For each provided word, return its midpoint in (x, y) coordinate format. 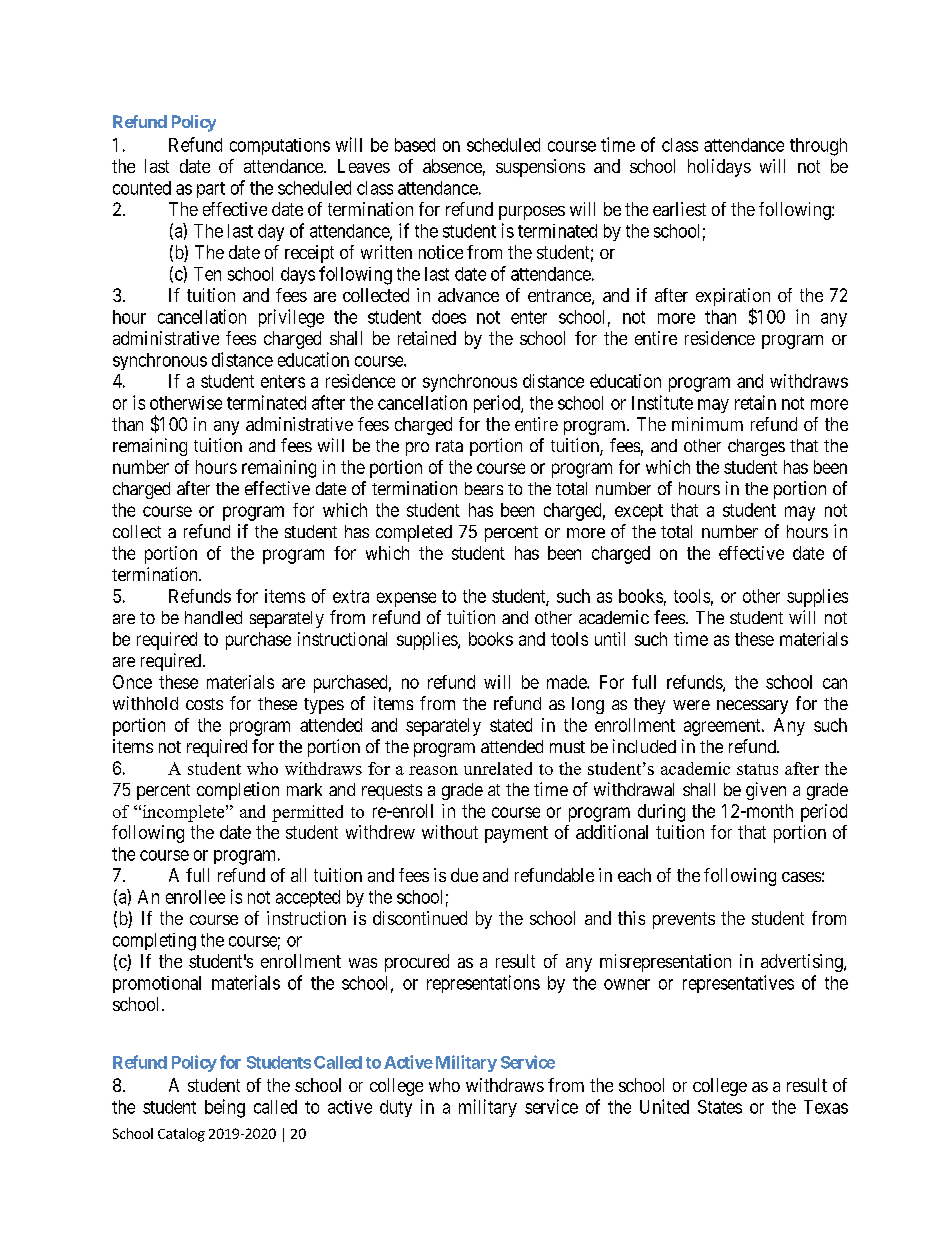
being (225, 1108)
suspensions (540, 168)
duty (396, 1108)
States (720, 1107)
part (211, 190)
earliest (679, 209)
